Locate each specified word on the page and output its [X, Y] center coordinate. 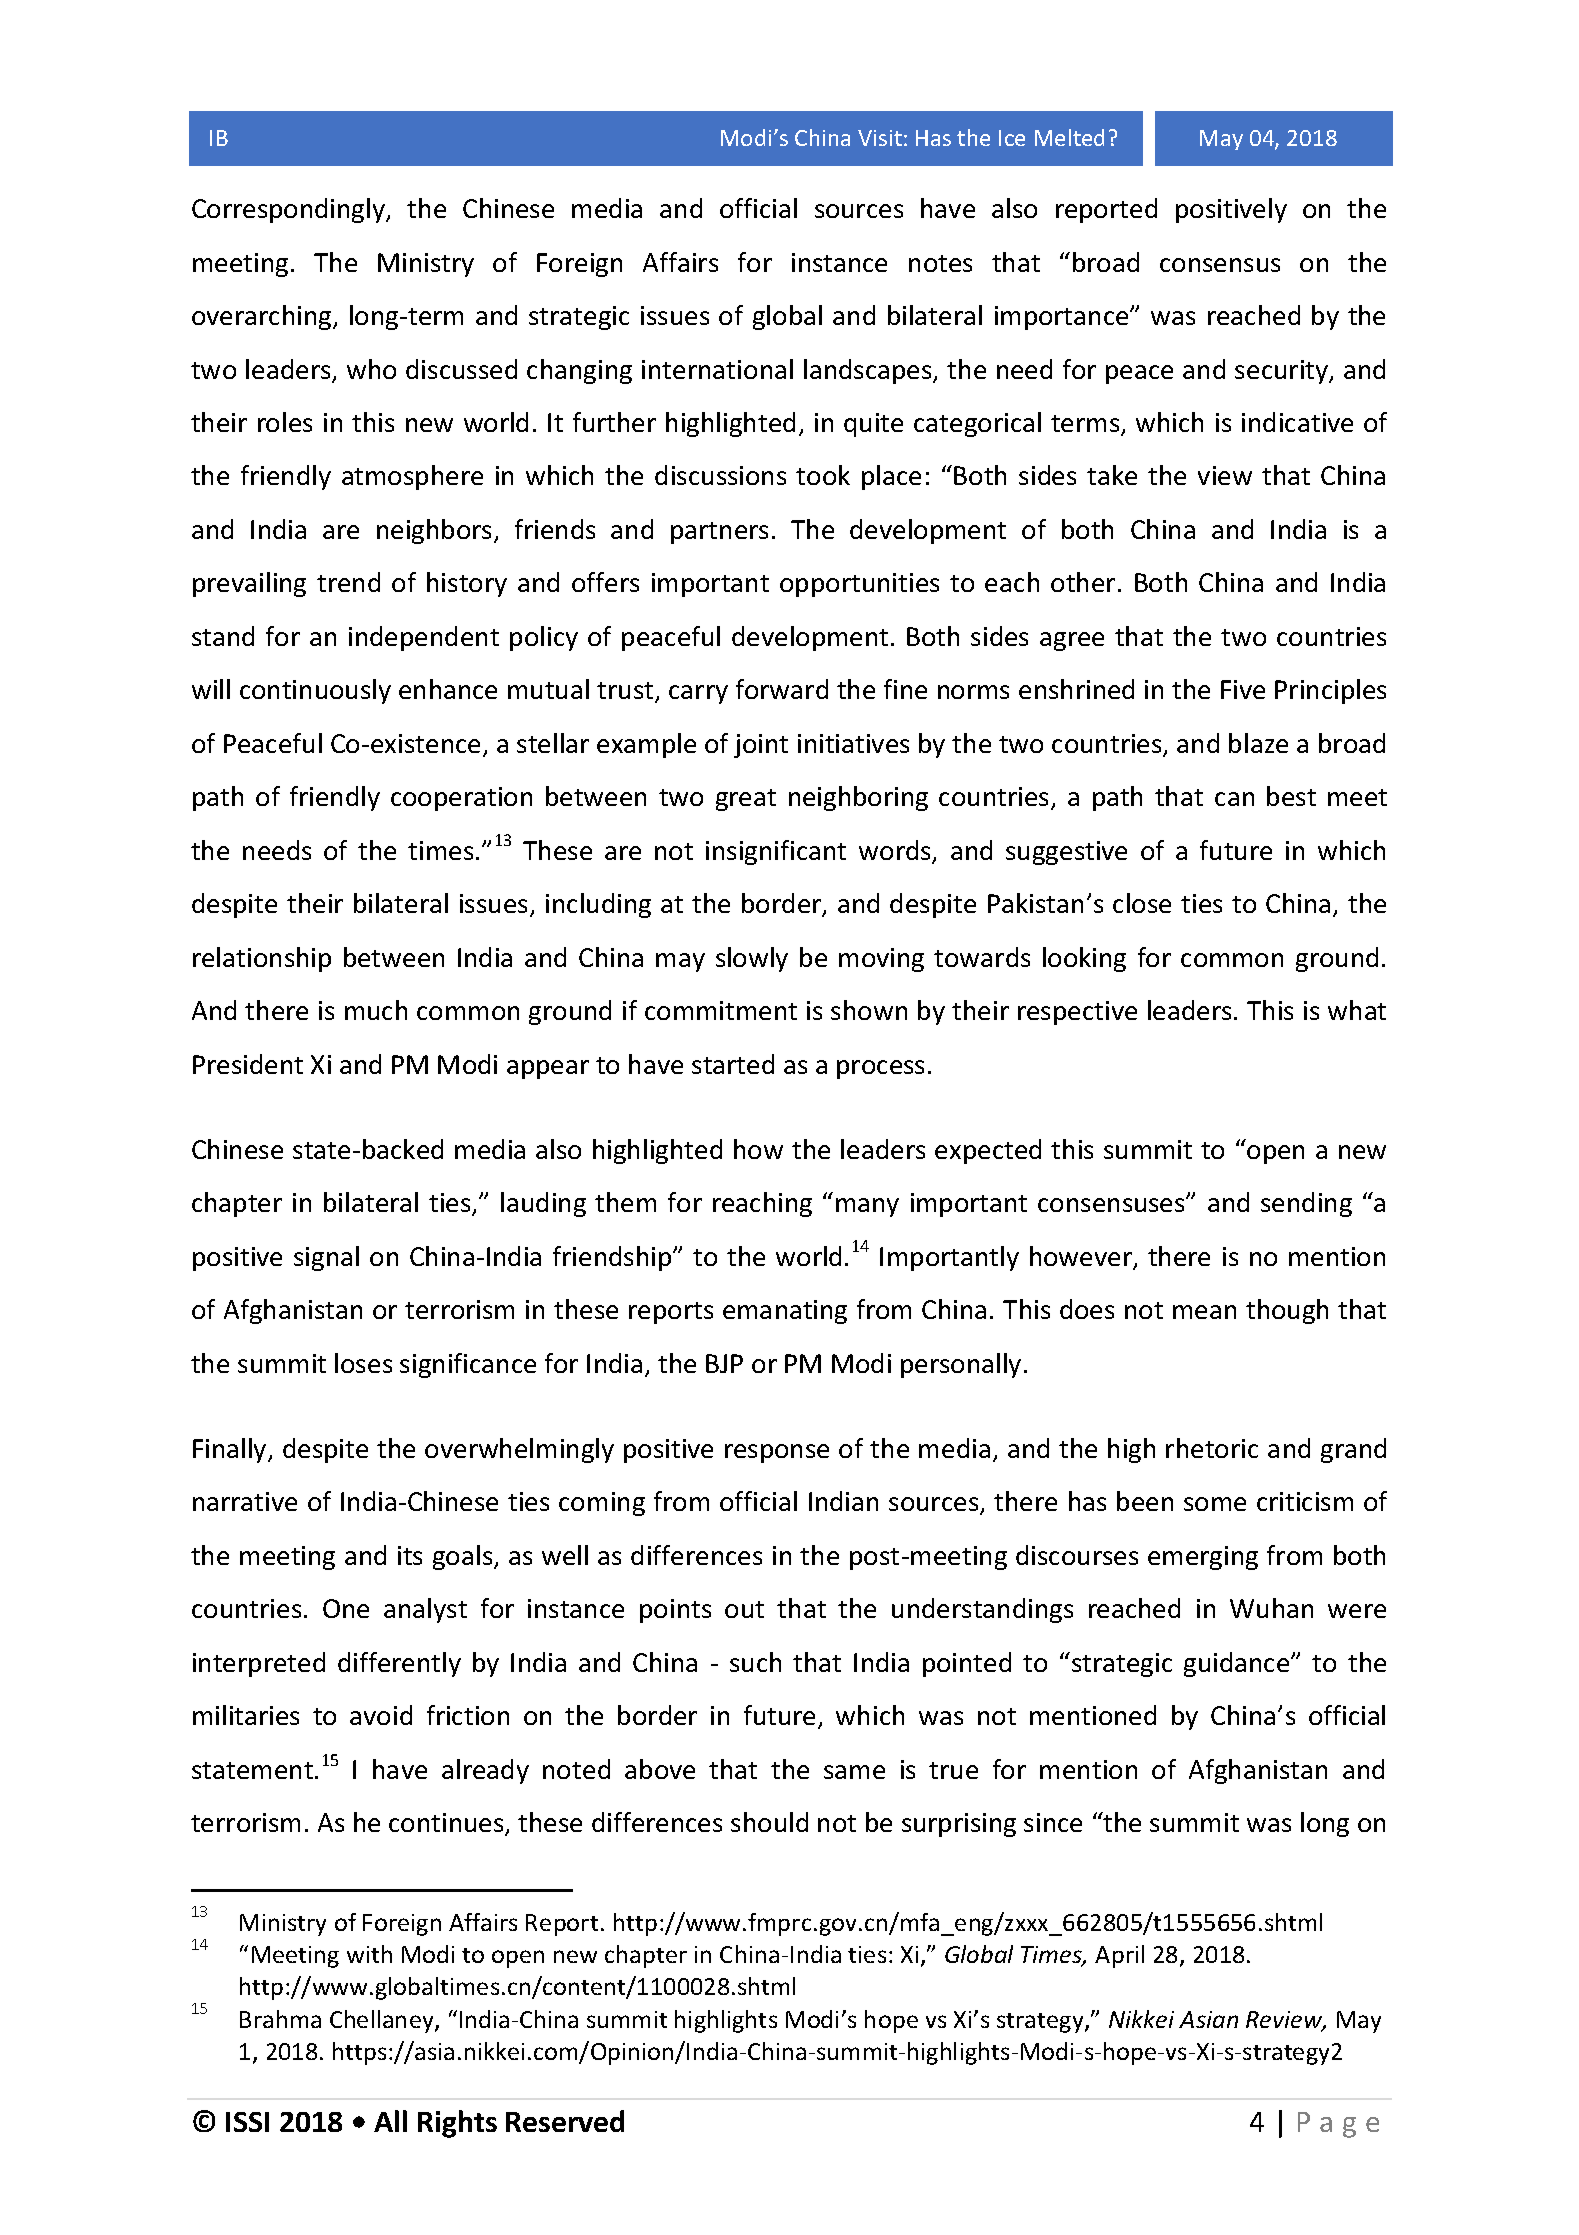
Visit [880, 138]
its [410, 1555]
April [1119, 1956]
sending [1306, 1204]
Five [1243, 689]
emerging [1203, 1558]
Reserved [565, 2121]
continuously [315, 691]
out [744, 1609]
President [248, 1064]
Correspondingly [290, 210]
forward [782, 689]
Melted [1069, 137]
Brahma [280, 2019]
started [733, 1064]
